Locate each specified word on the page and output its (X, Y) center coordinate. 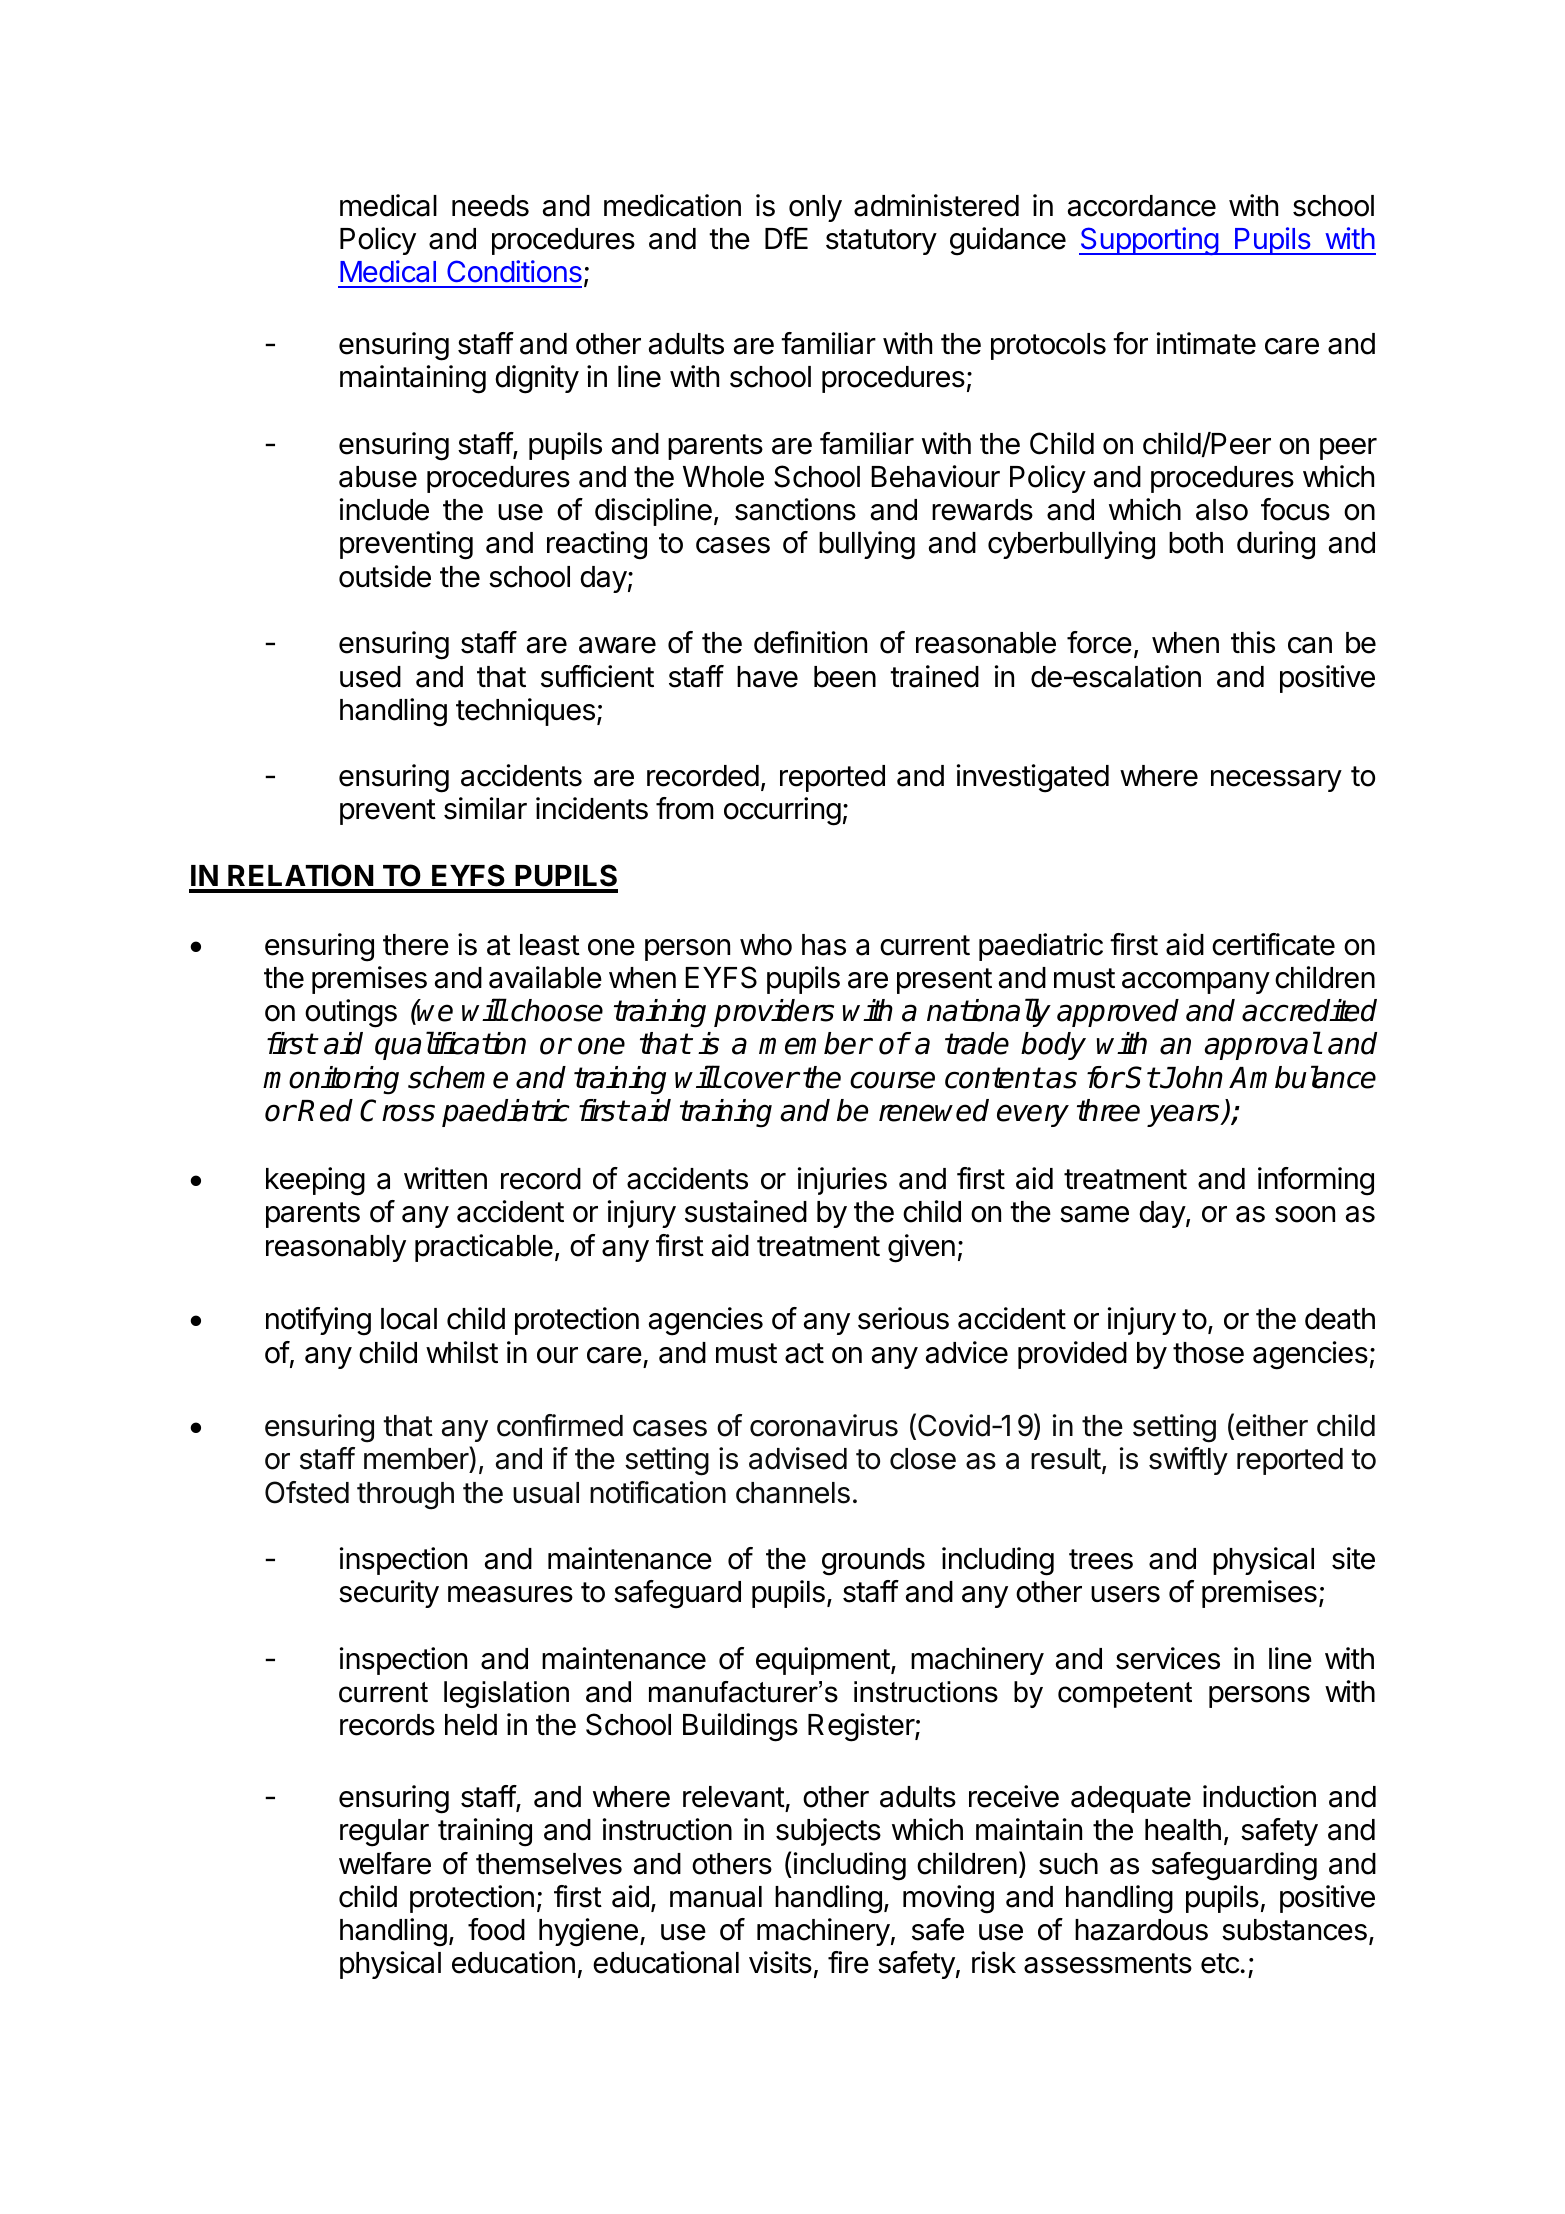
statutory (881, 242)
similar (485, 808)
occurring (782, 811)
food (496, 1929)
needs (490, 206)
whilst (462, 1352)
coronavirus (824, 1425)
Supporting (1149, 241)
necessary (1276, 781)
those (1208, 1353)
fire (848, 1962)
